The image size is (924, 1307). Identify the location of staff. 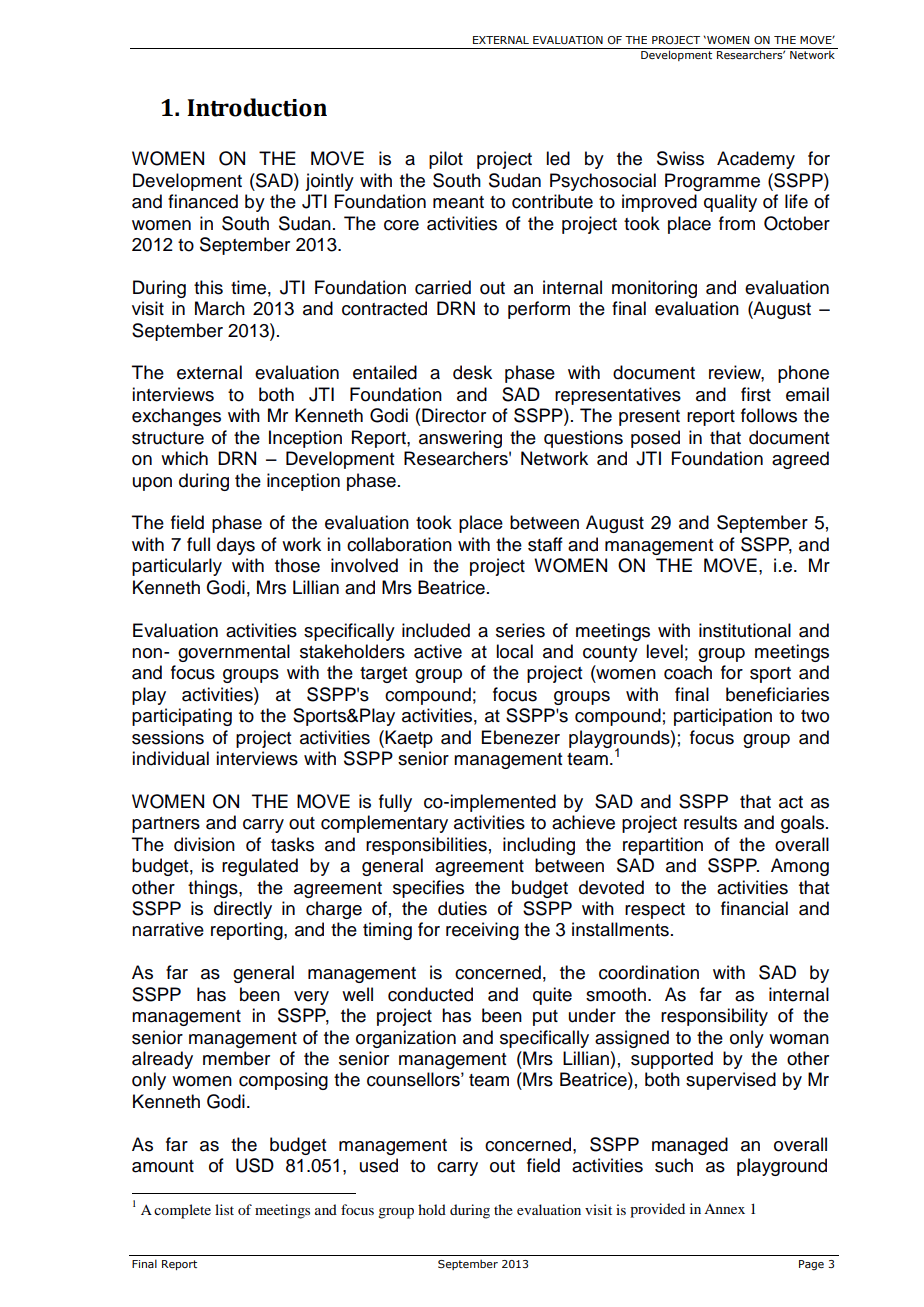
(545, 544).
